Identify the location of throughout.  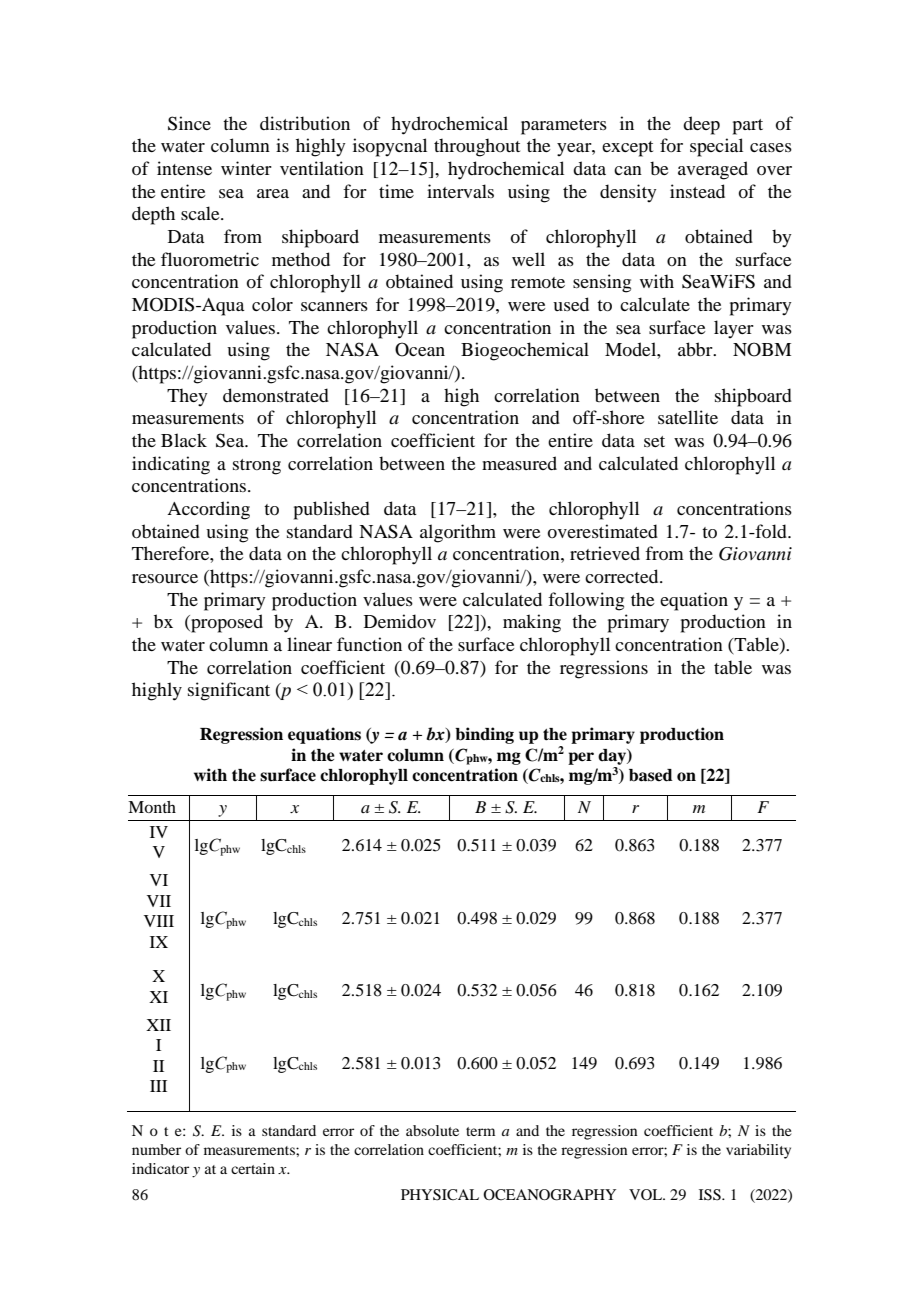
(477, 147).
